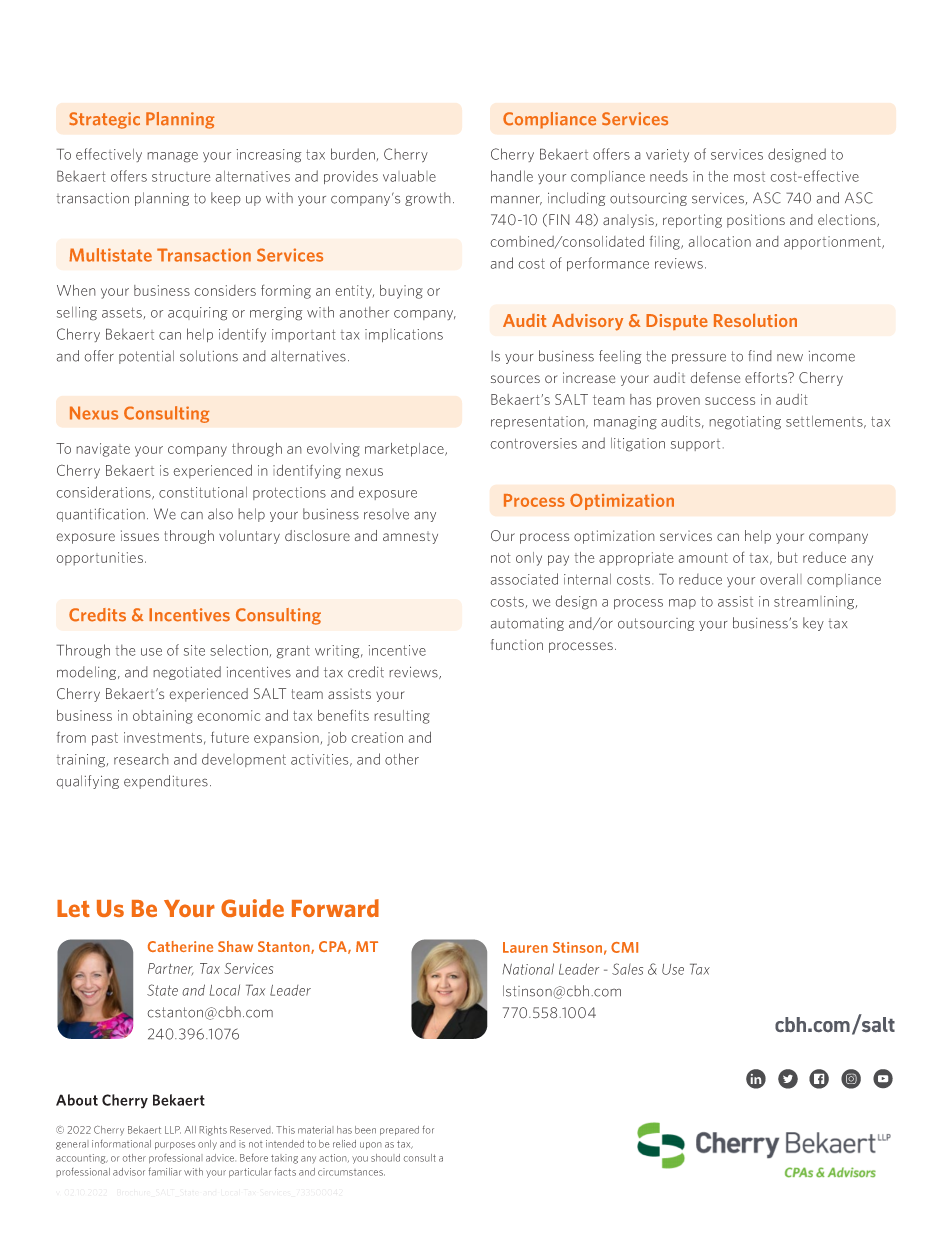 The height and width of the screenshot is (1233, 952). I want to click on Lauren, so click(525, 947).
